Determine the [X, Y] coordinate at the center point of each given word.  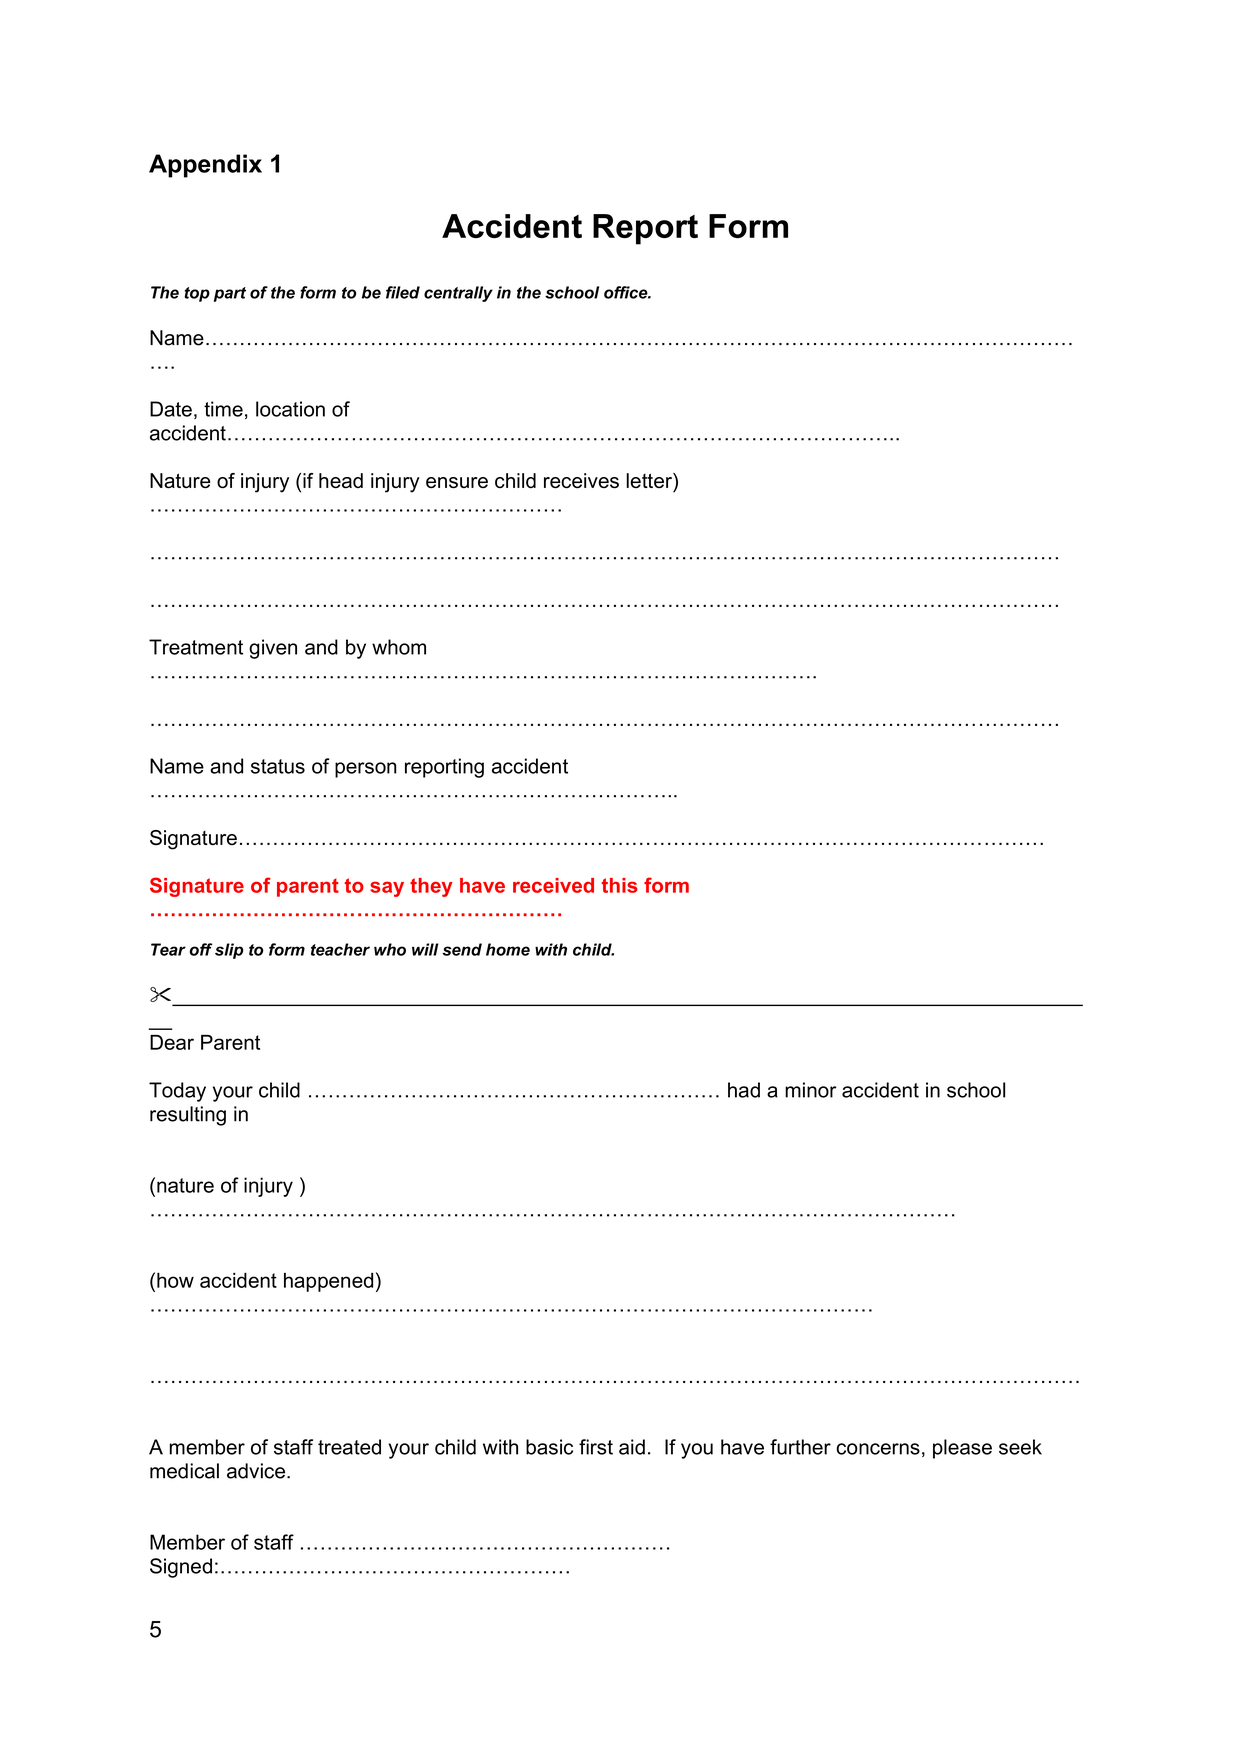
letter [650, 480]
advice [257, 1471]
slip [229, 951]
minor [810, 1090]
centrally [458, 294]
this [620, 885]
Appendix [205, 166]
